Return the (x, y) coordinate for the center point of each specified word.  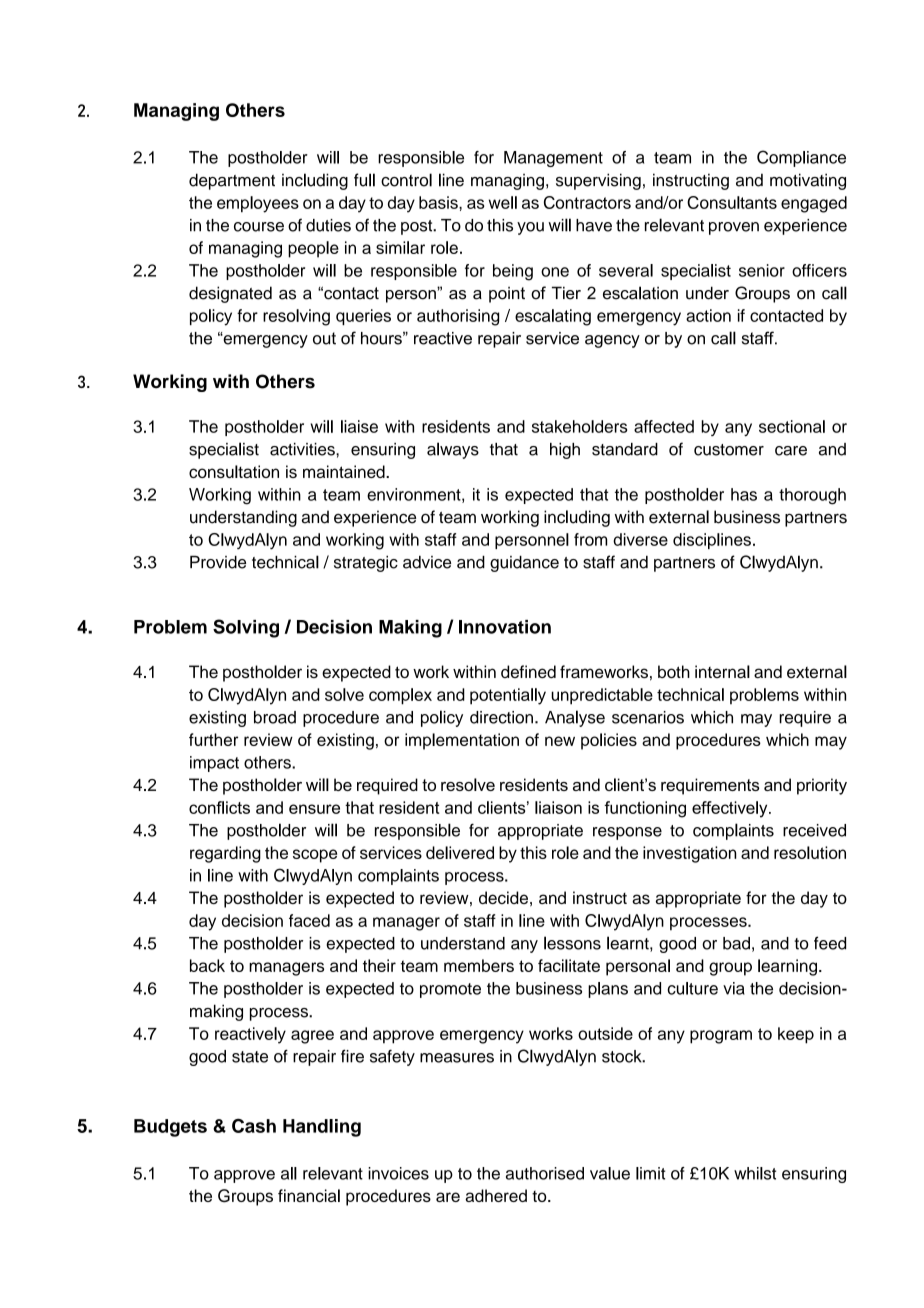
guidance (524, 564)
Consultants (732, 202)
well (503, 202)
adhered (496, 1195)
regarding (225, 854)
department (232, 181)
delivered (460, 852)
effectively (731, 809)
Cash (254, 1125)
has (744, 494)
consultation (234, 471)
